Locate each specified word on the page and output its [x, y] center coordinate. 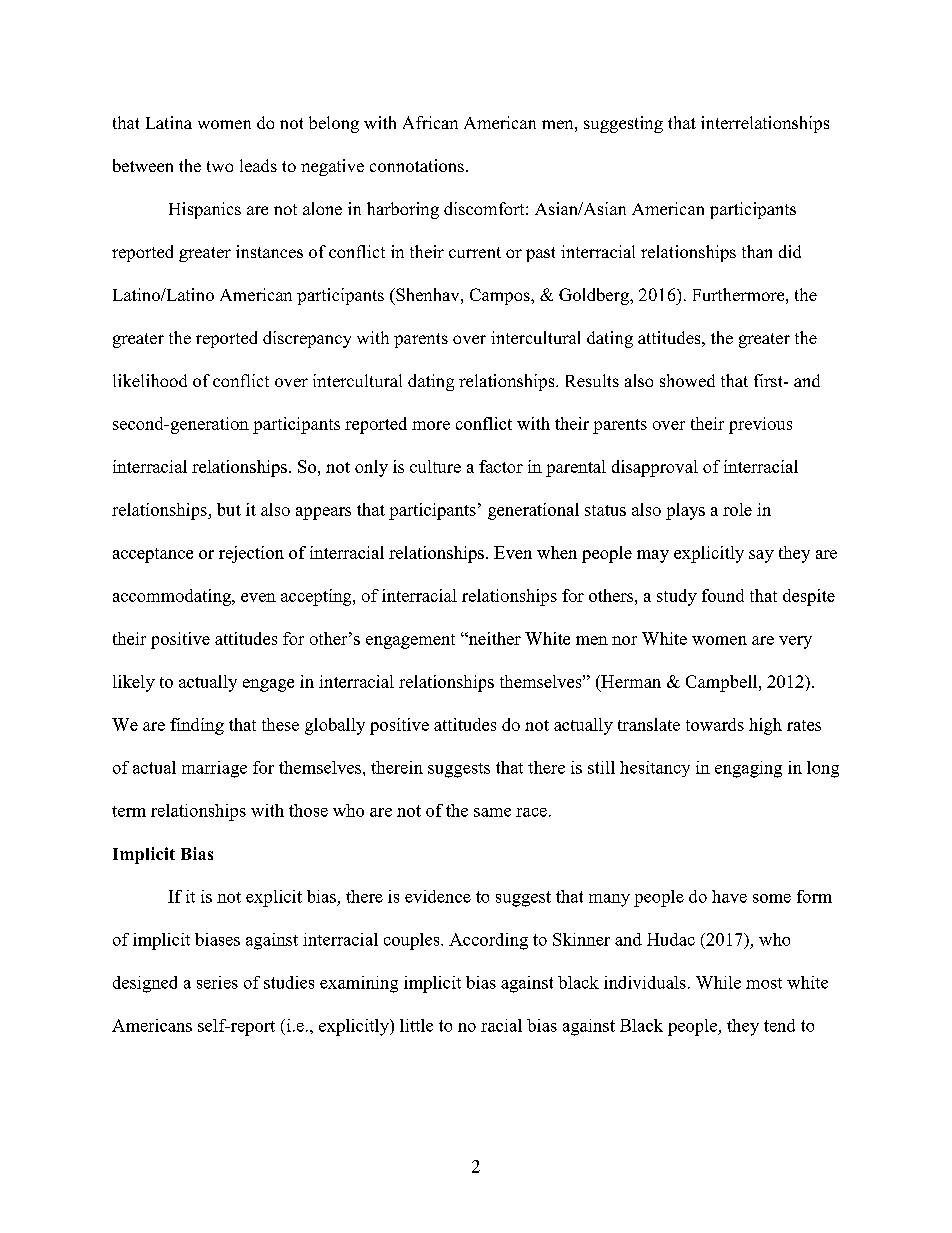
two [220, 166]
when [557, 552]
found [723, 595]
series [217, 982]
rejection [251, 554]
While [718, 982]
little [416, 1025]
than [757, 251]
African [430, 122]
